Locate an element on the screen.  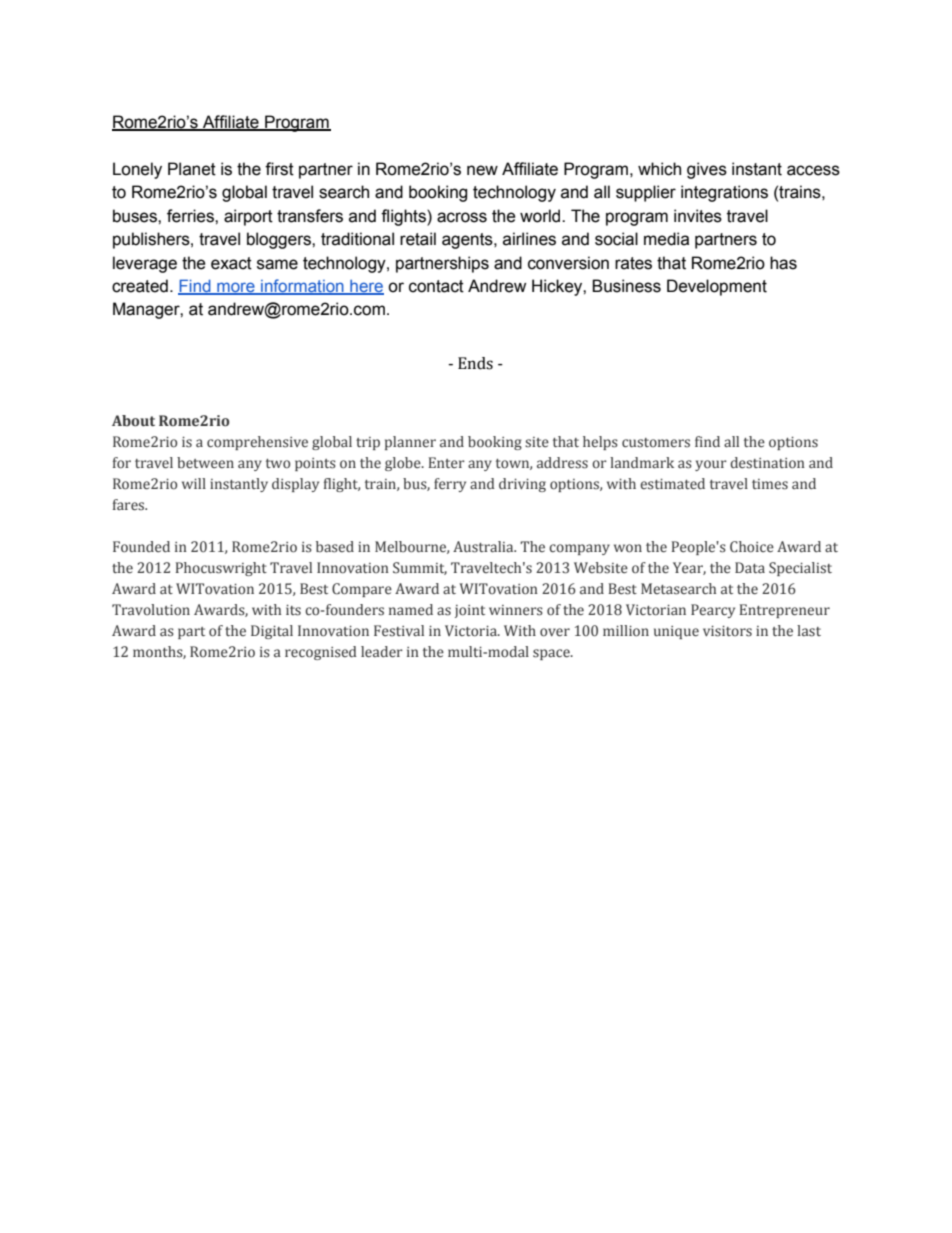
new is located at coordinates (482, 170).
